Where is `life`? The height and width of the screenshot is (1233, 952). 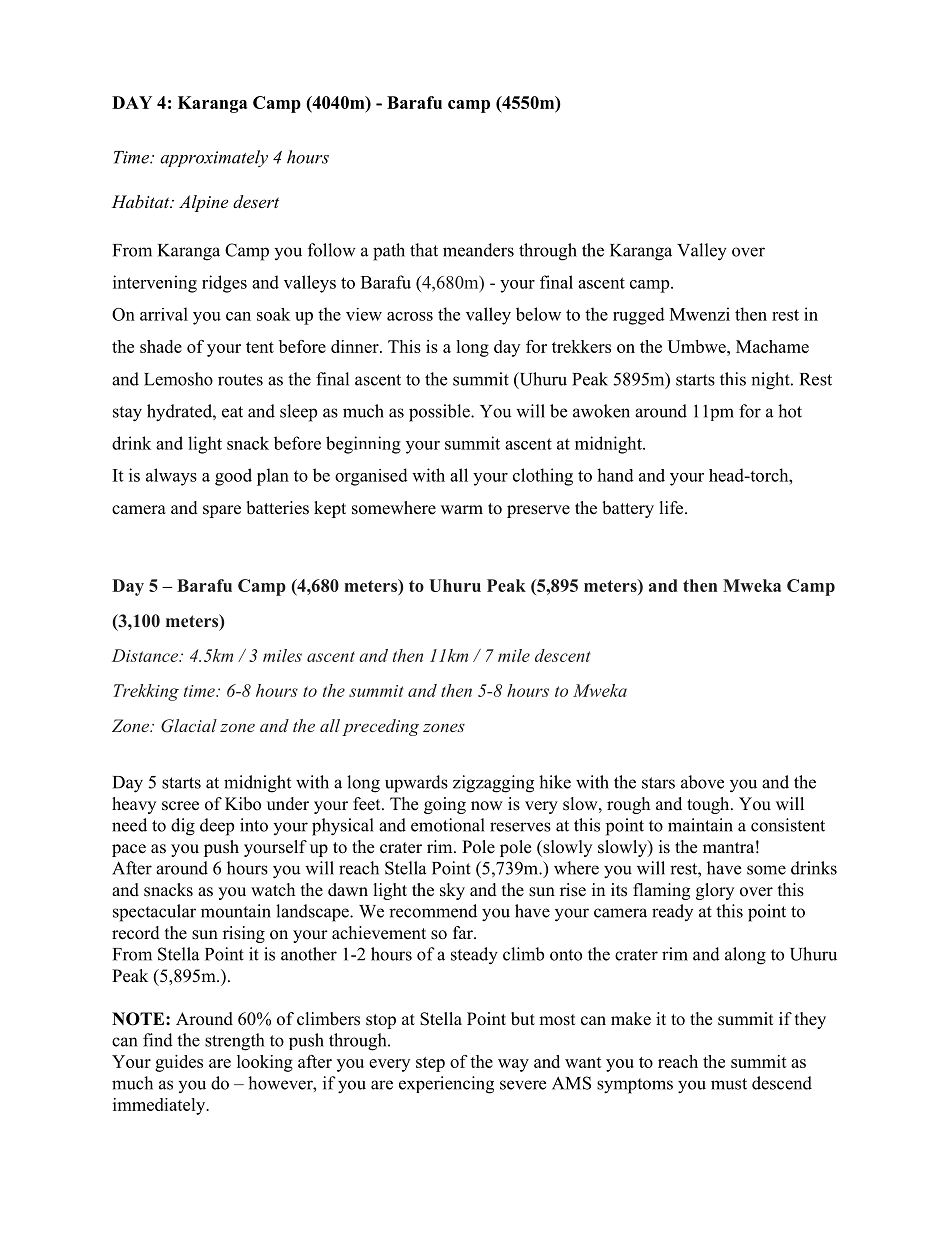 life is located at coordinates (673, 508).
